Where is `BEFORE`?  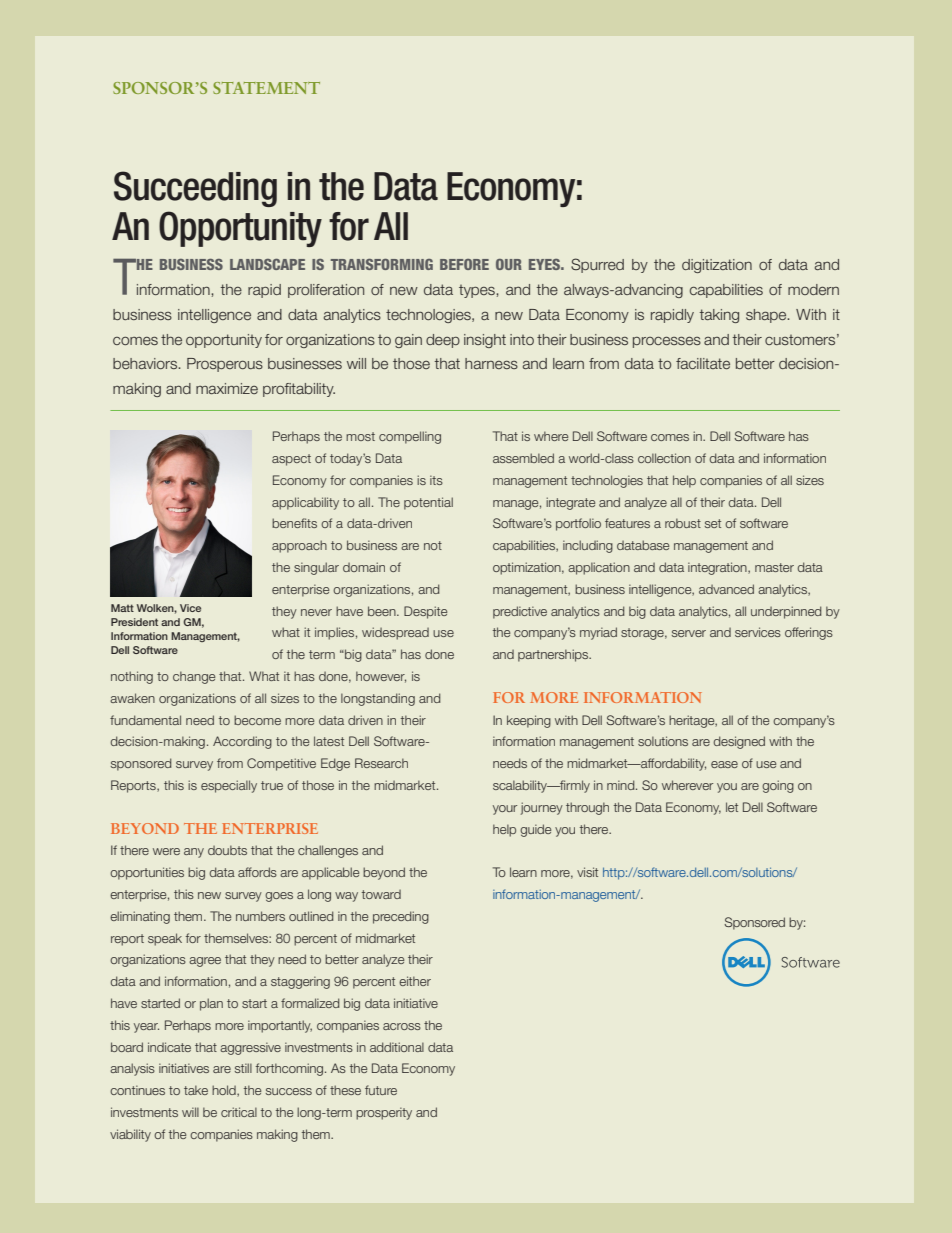
BEFORE is located at coordinates (464, 264).
